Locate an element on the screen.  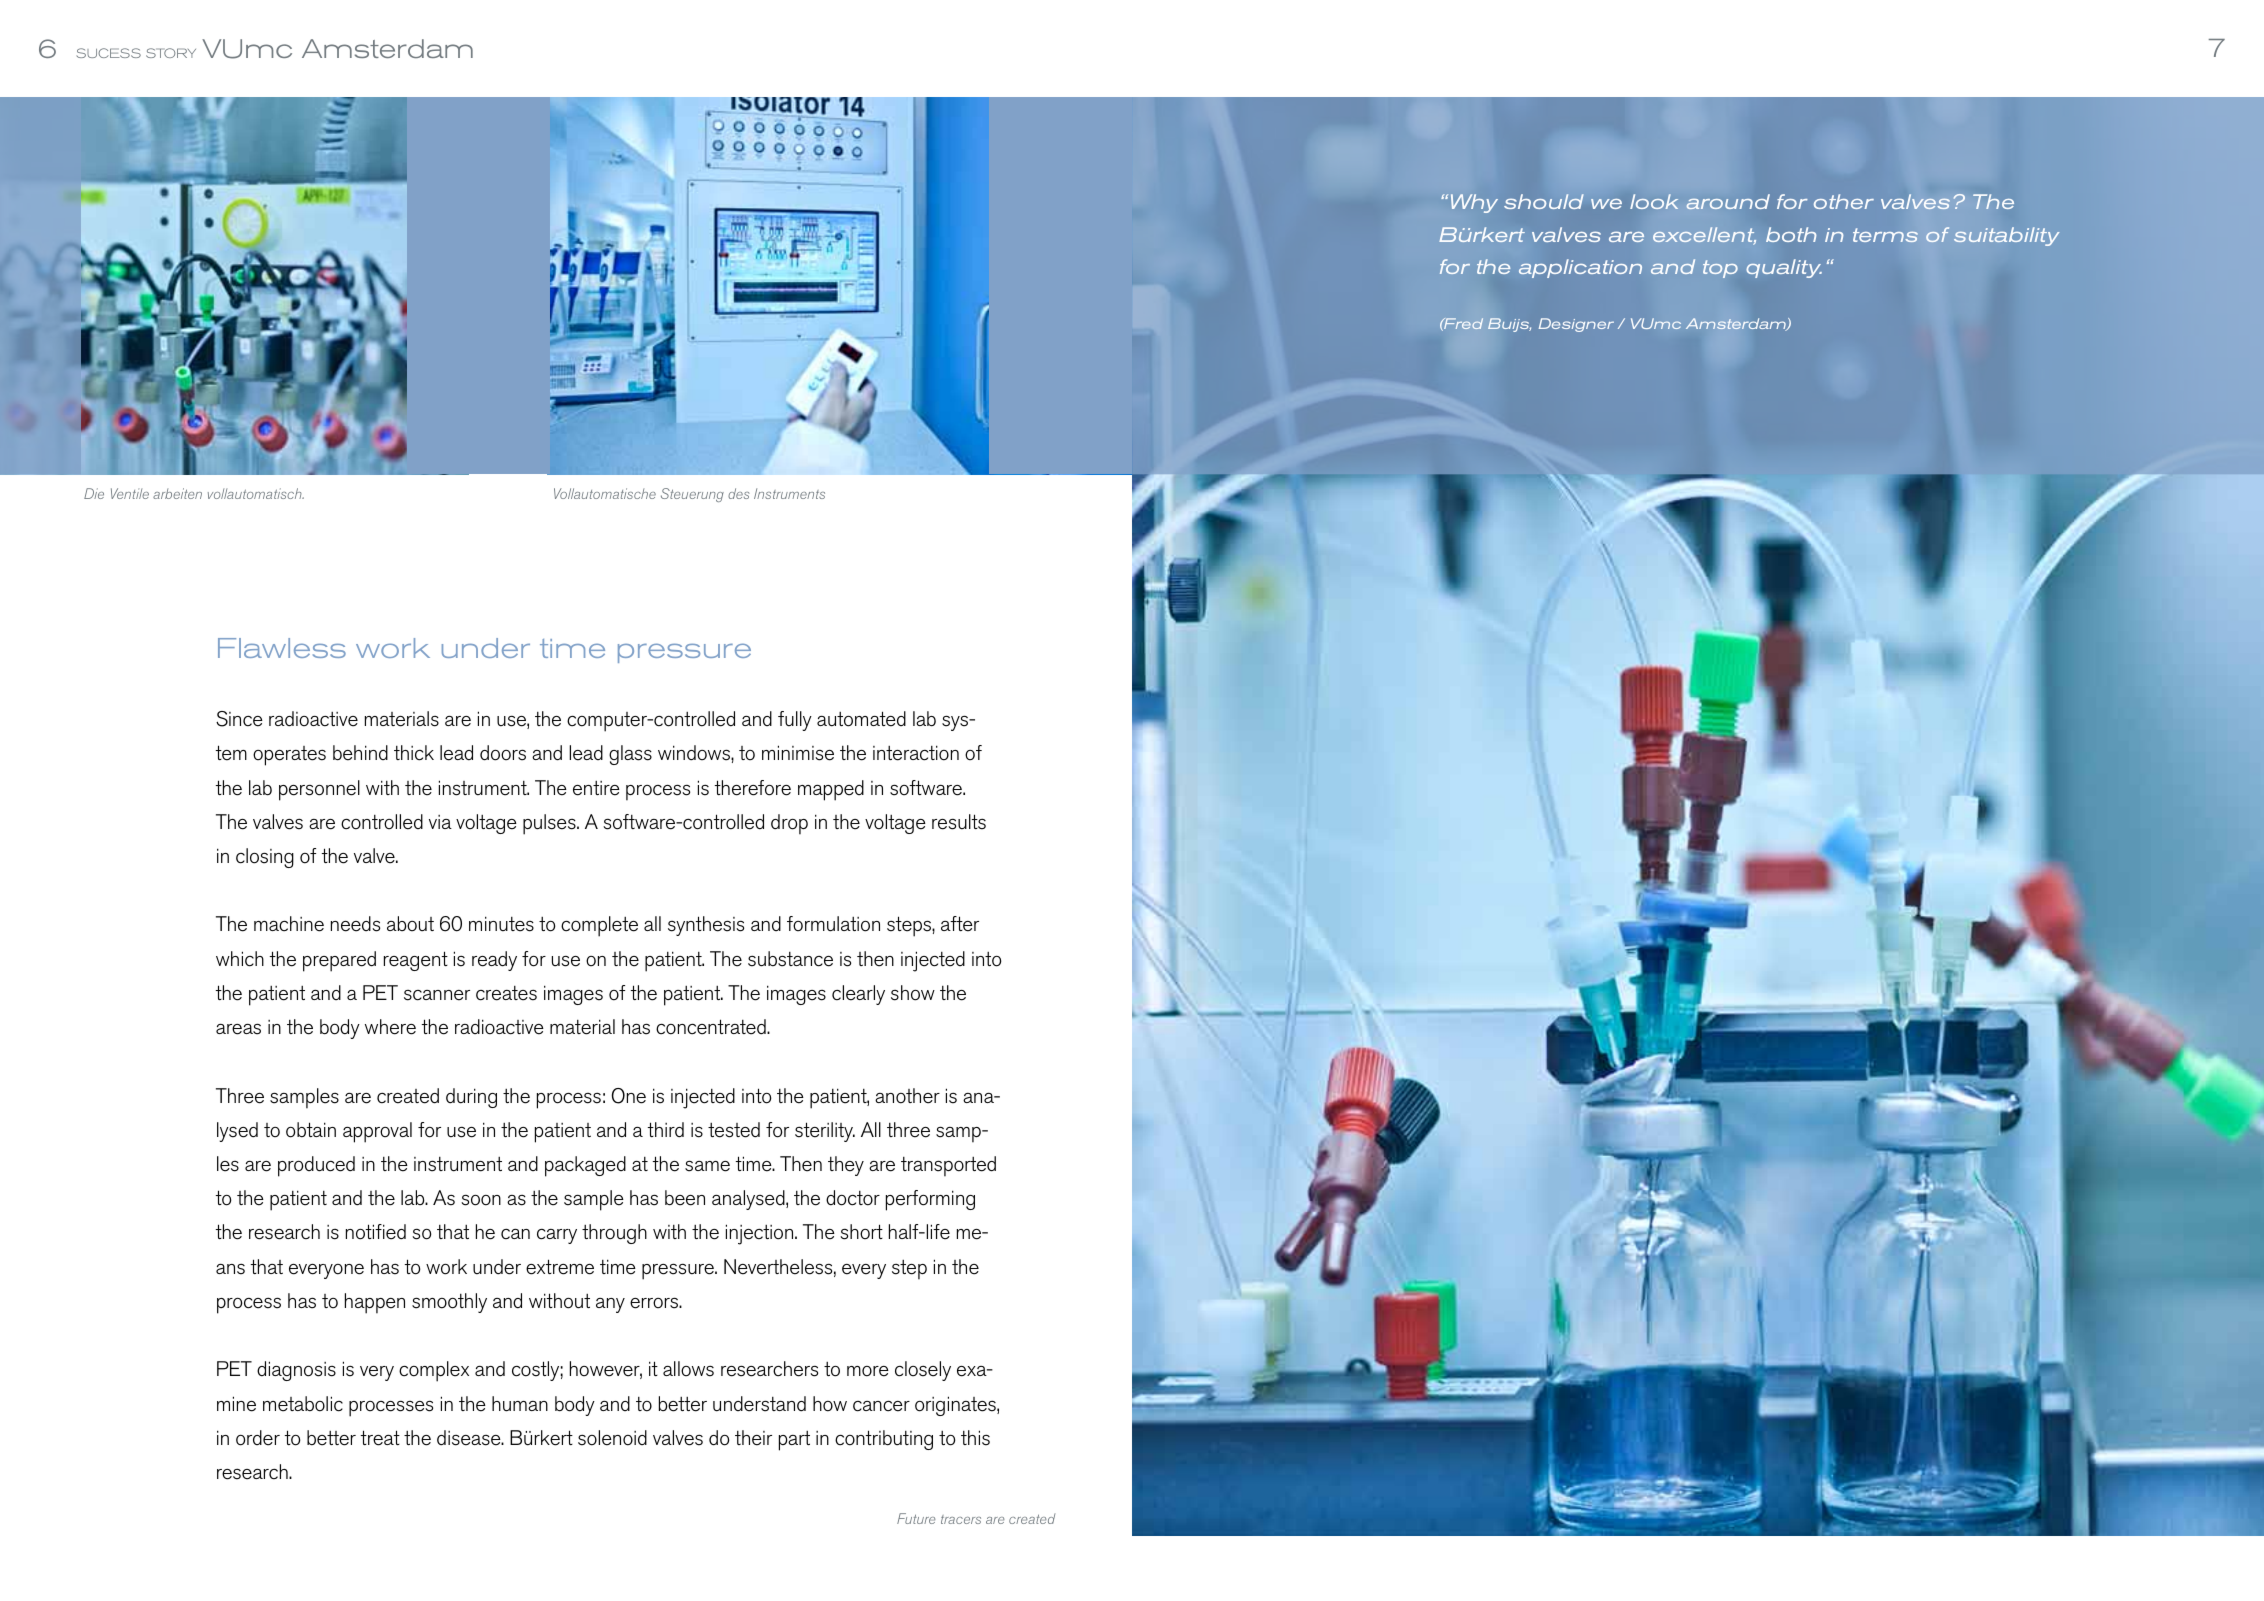
performing is located at coordinates (930, 1200).
